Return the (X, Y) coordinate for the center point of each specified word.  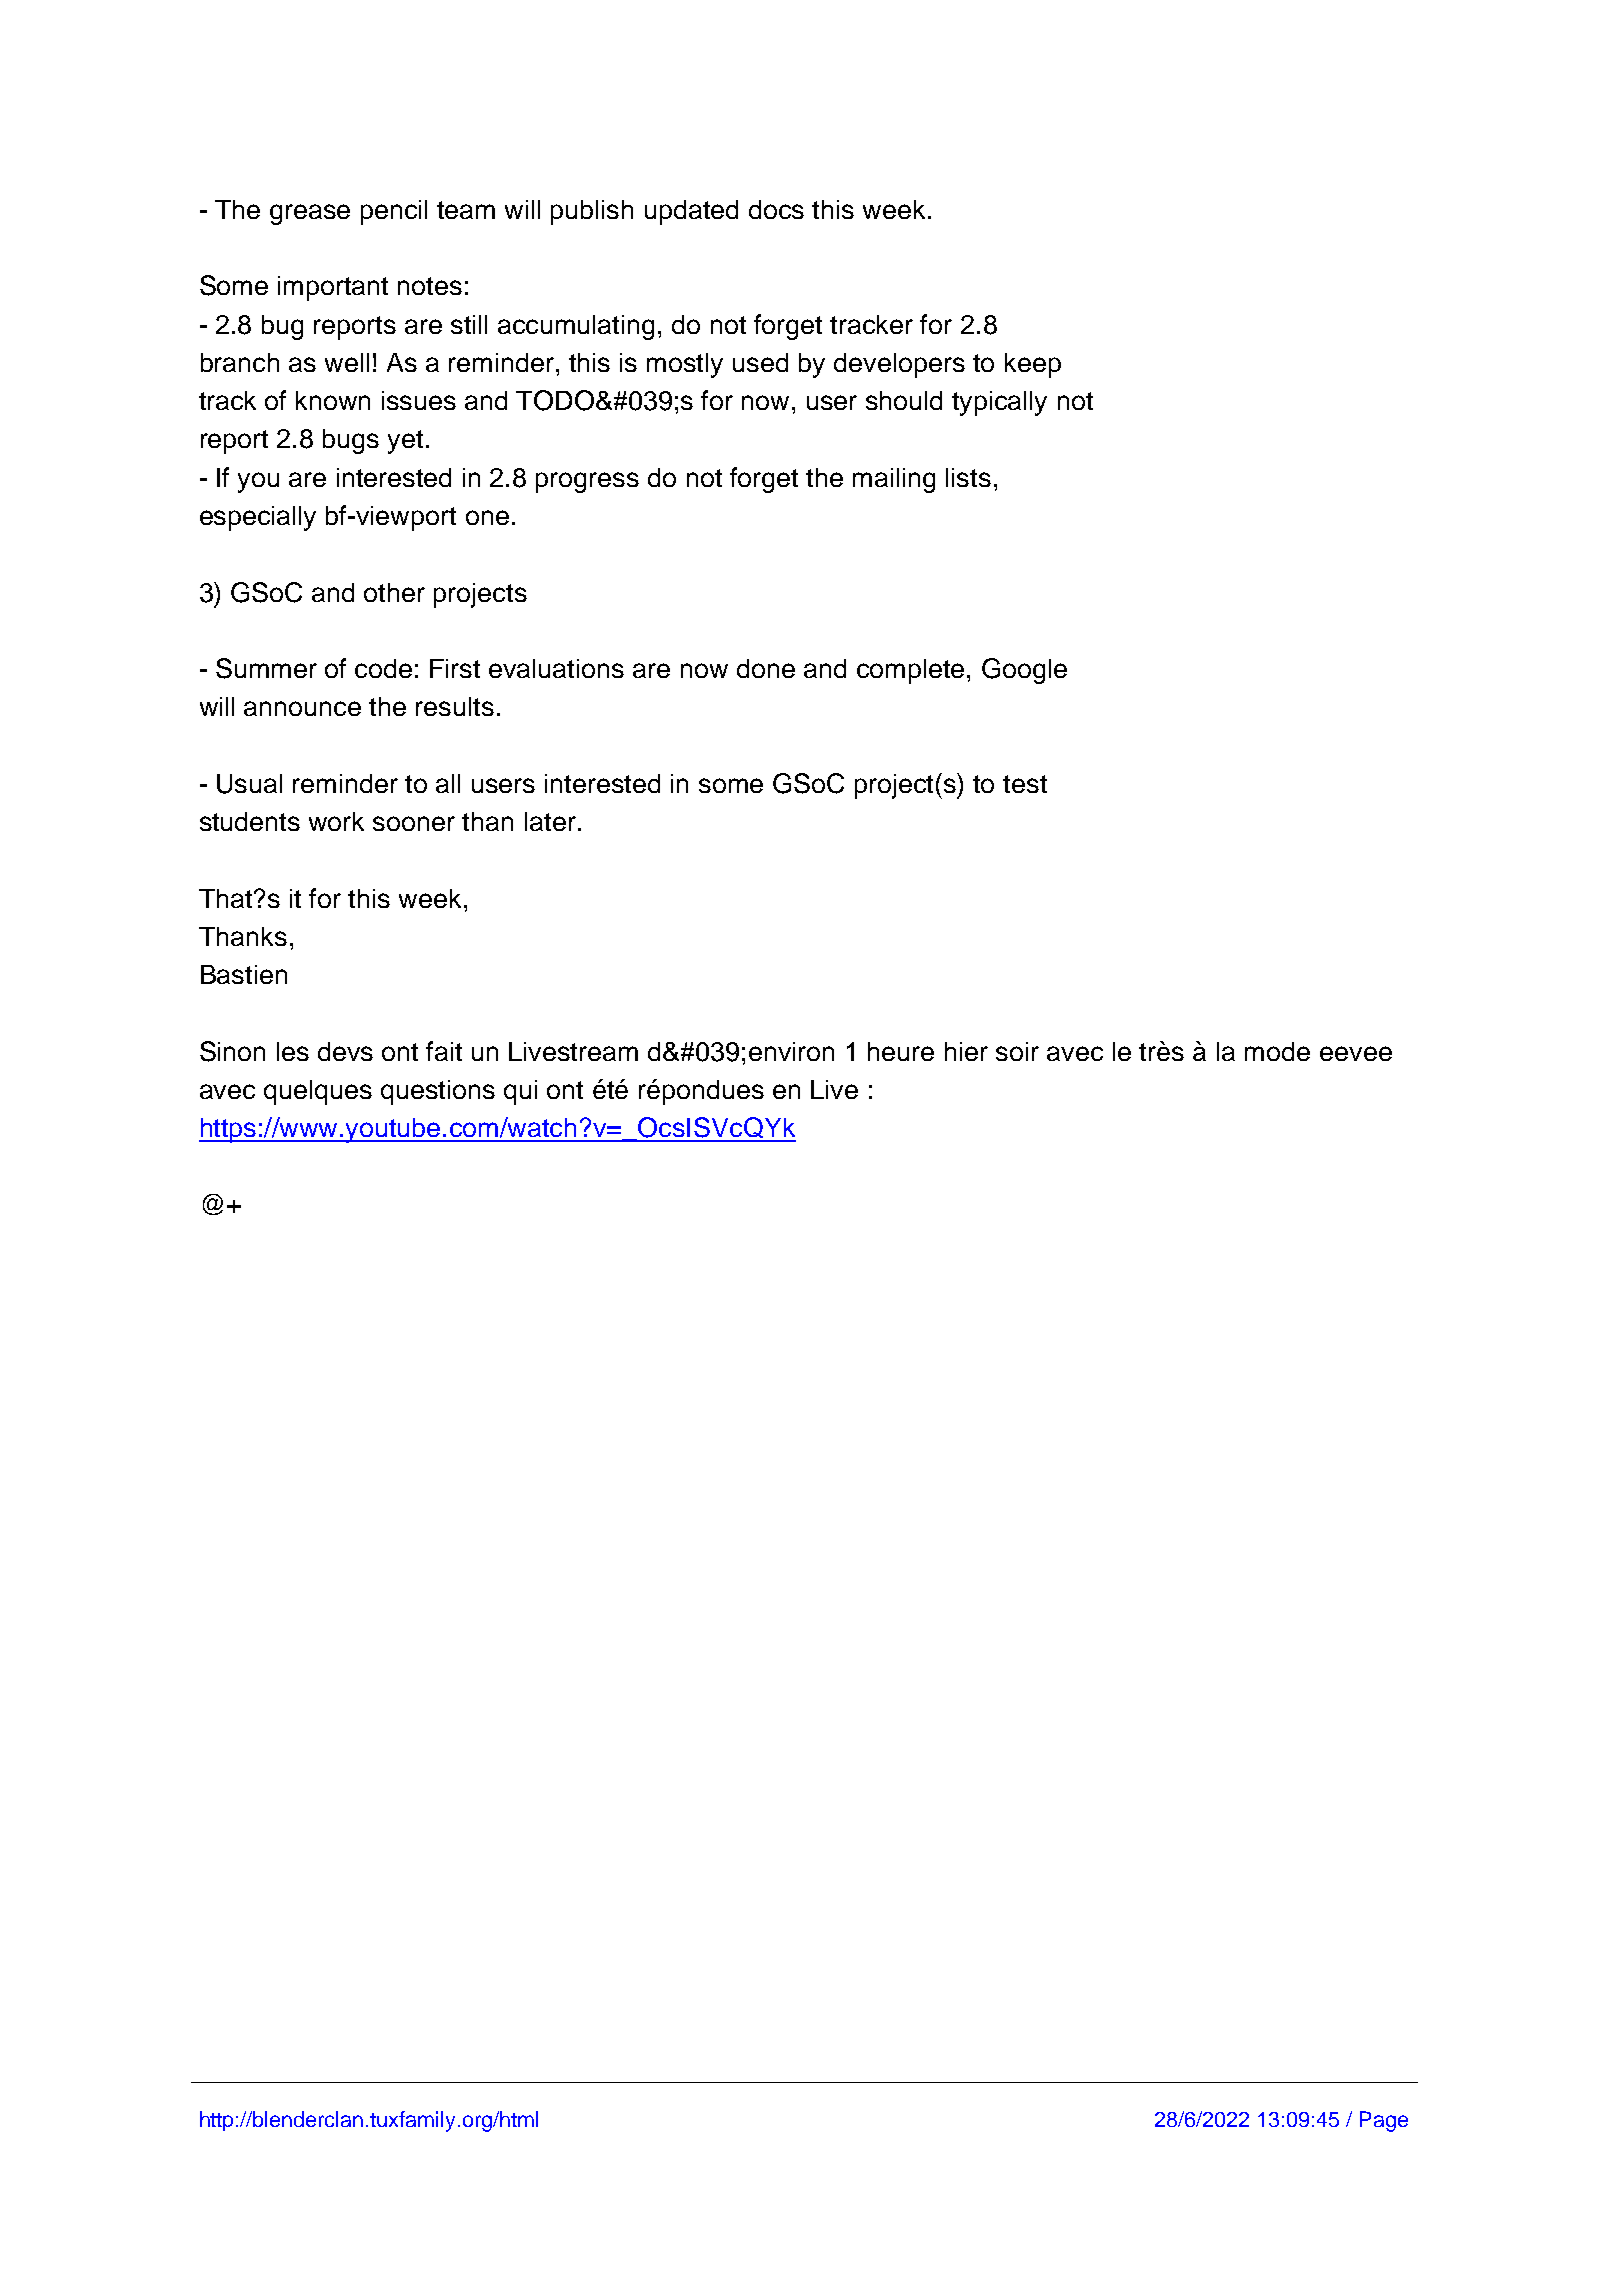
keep (1033, 365)
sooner (414, 823)
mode (1277, 1051)
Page (1384, 2121)
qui (520, 1092)
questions (438, 1092)
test (1025, 784)
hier (966, 1051)
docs (776, 209)
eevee (1356, 1053)
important (333, 288)
